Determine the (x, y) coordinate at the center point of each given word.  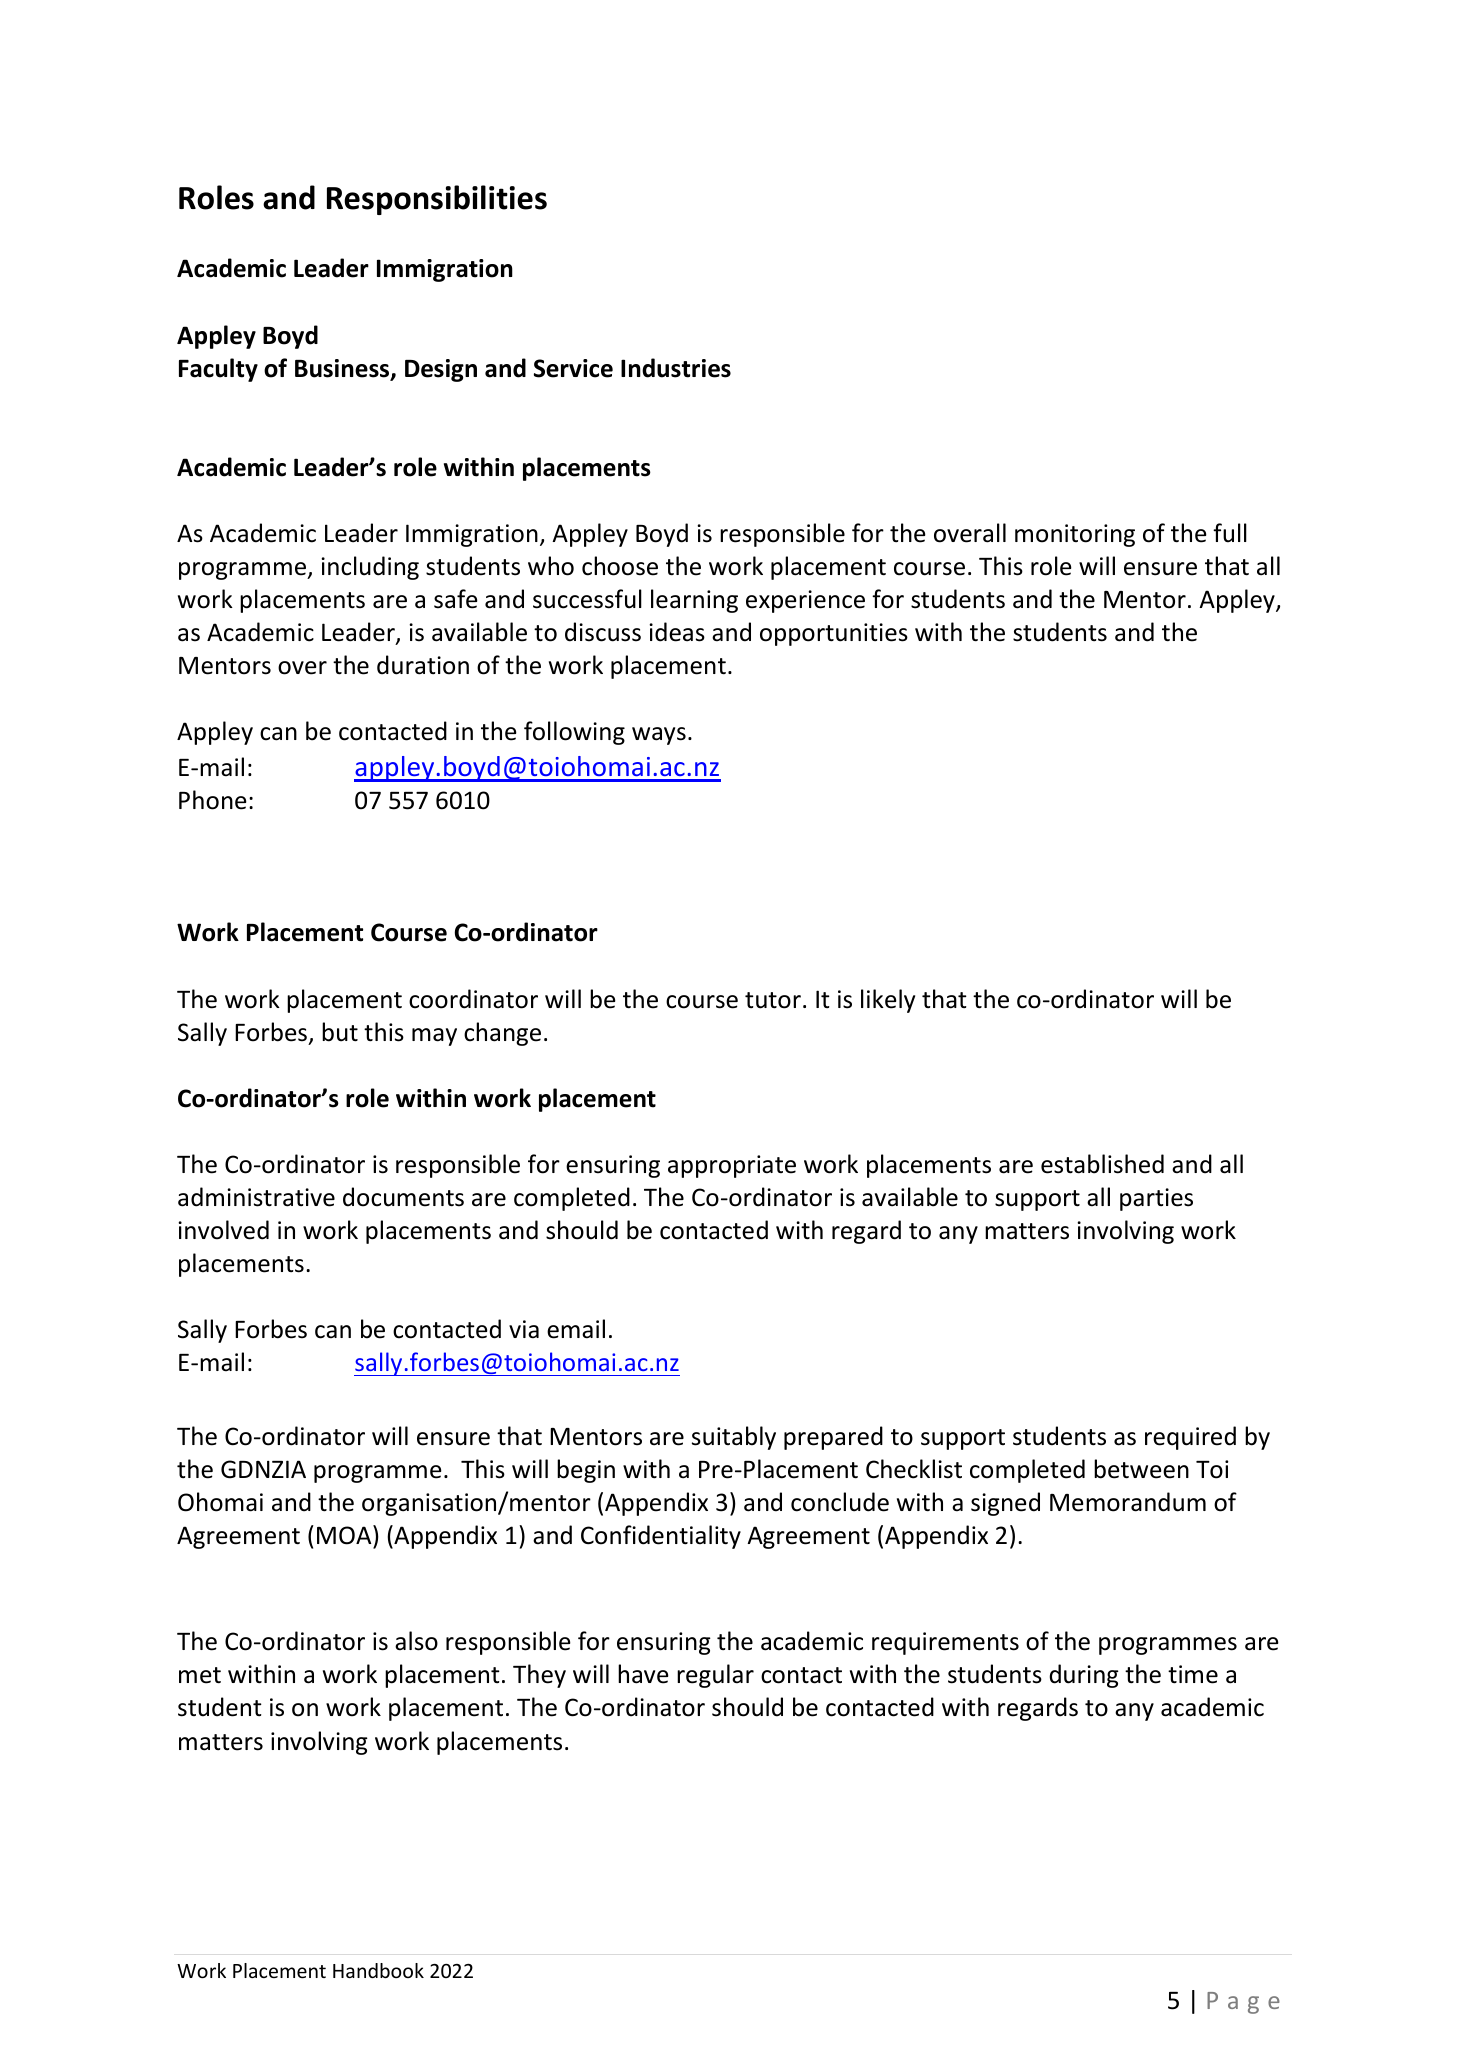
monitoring (1075, 535)
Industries (676, 368)
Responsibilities (437, 200)
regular (715, 1676)
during (1084, 1676)
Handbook (378, 1970)
